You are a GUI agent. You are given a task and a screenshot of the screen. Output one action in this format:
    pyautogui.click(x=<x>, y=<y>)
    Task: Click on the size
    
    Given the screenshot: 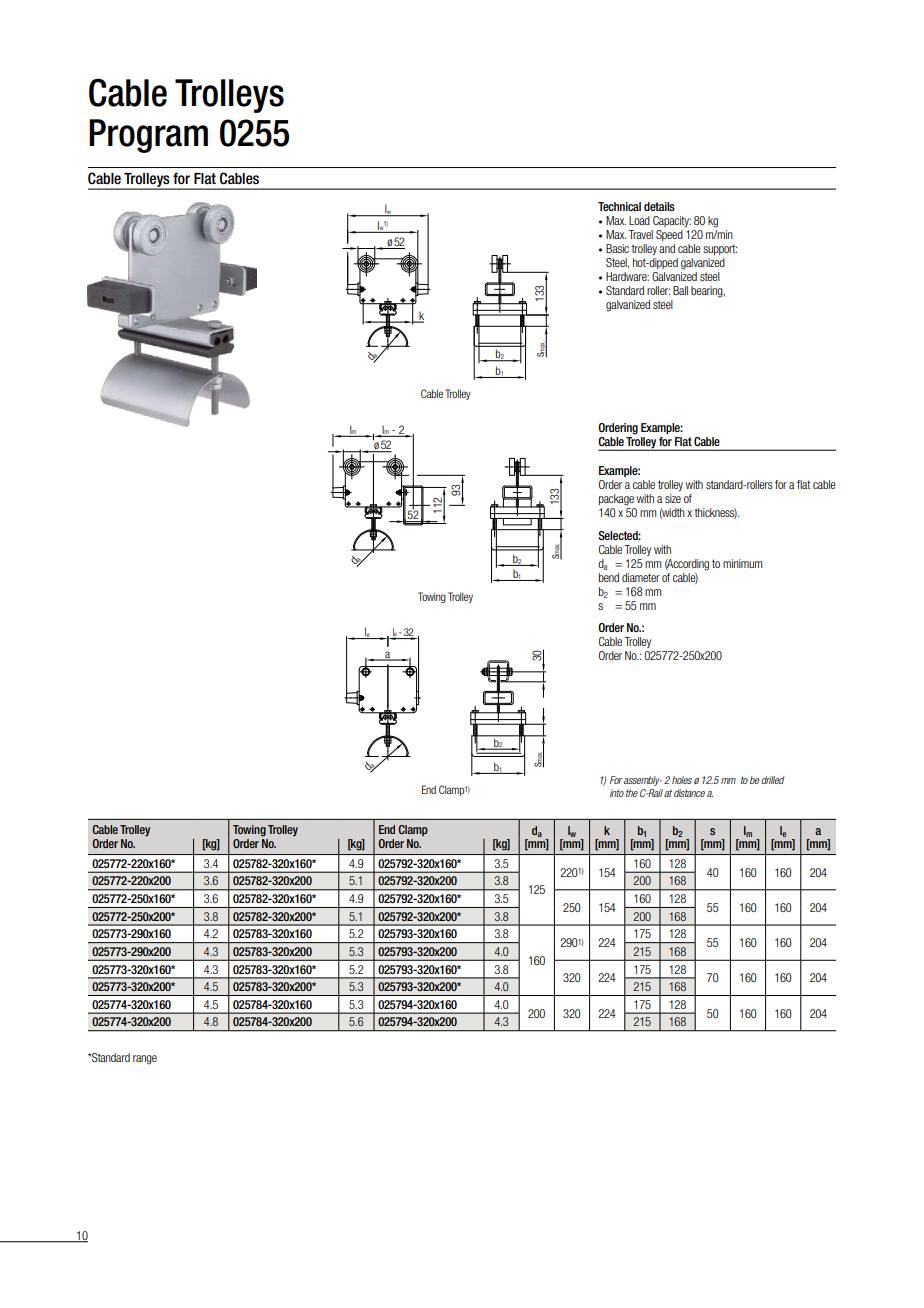 What is the action you would take?
    pyautogui.click(x=673, y=498)
